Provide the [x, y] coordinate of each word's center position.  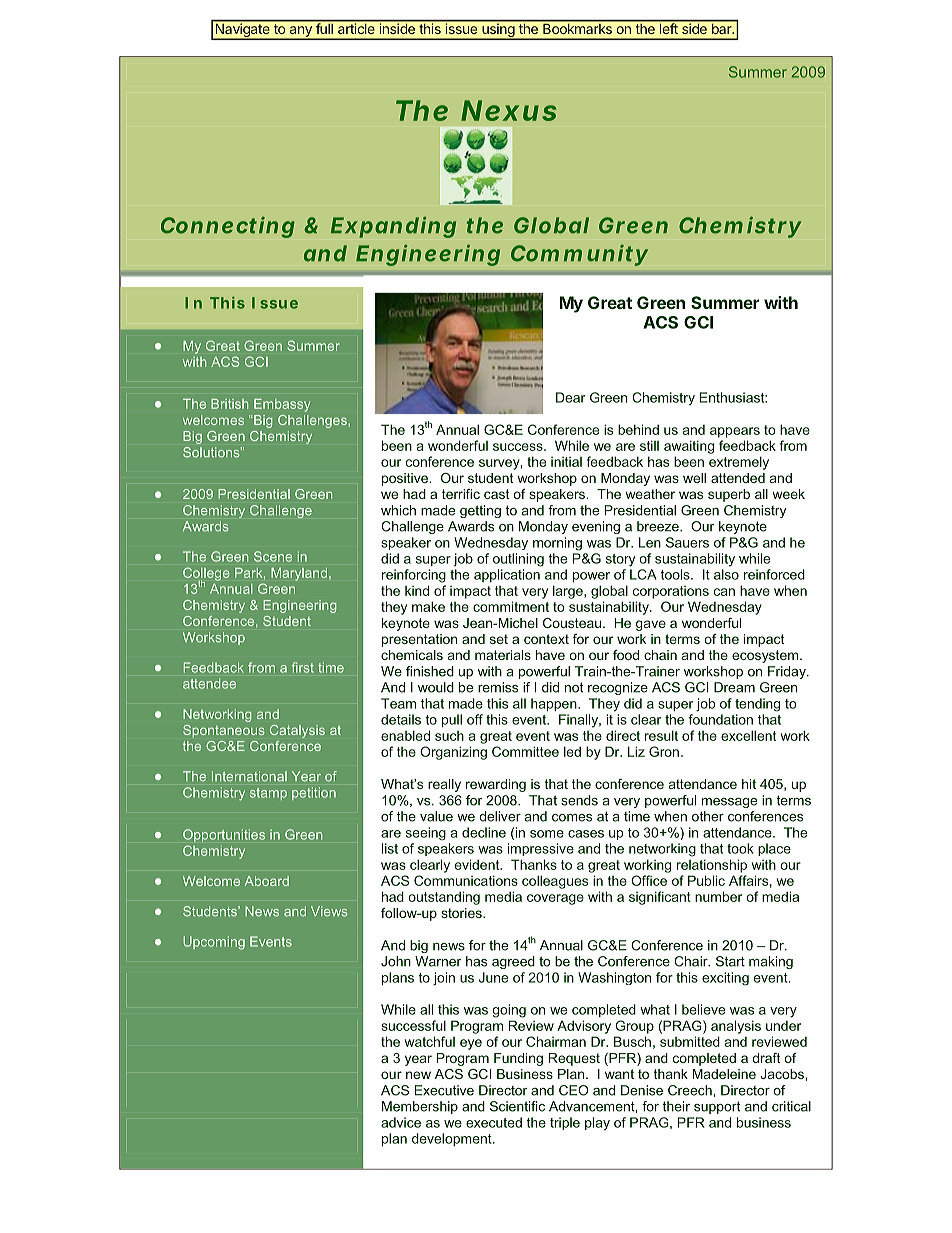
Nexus [508, 110]
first [303, 667]
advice [401, 1122]
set [499, 639]
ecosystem [765, 656]
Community [579, 255]
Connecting [228, 227]
